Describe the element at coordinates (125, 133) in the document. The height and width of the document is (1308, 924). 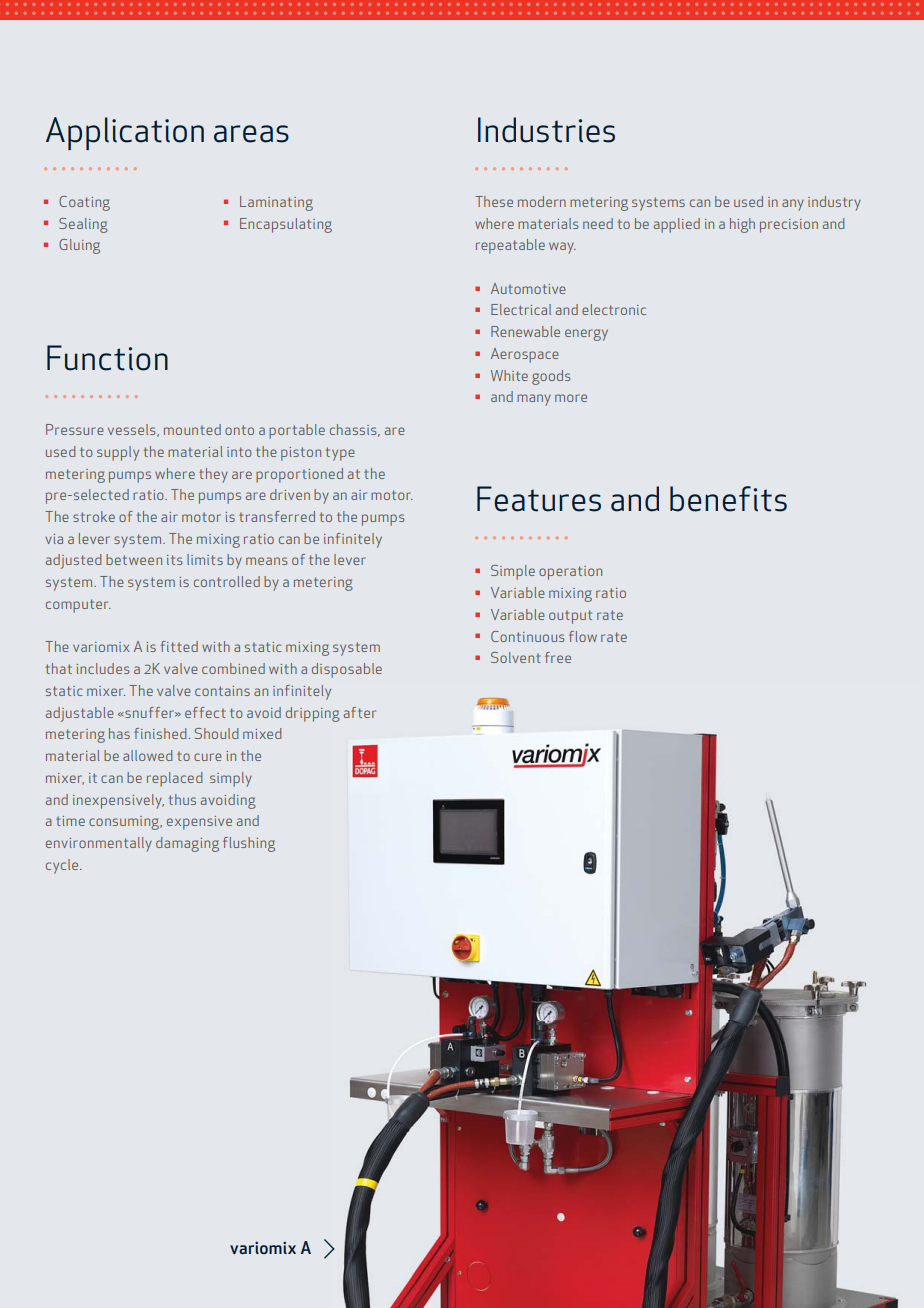
I see `Application` at that location.
